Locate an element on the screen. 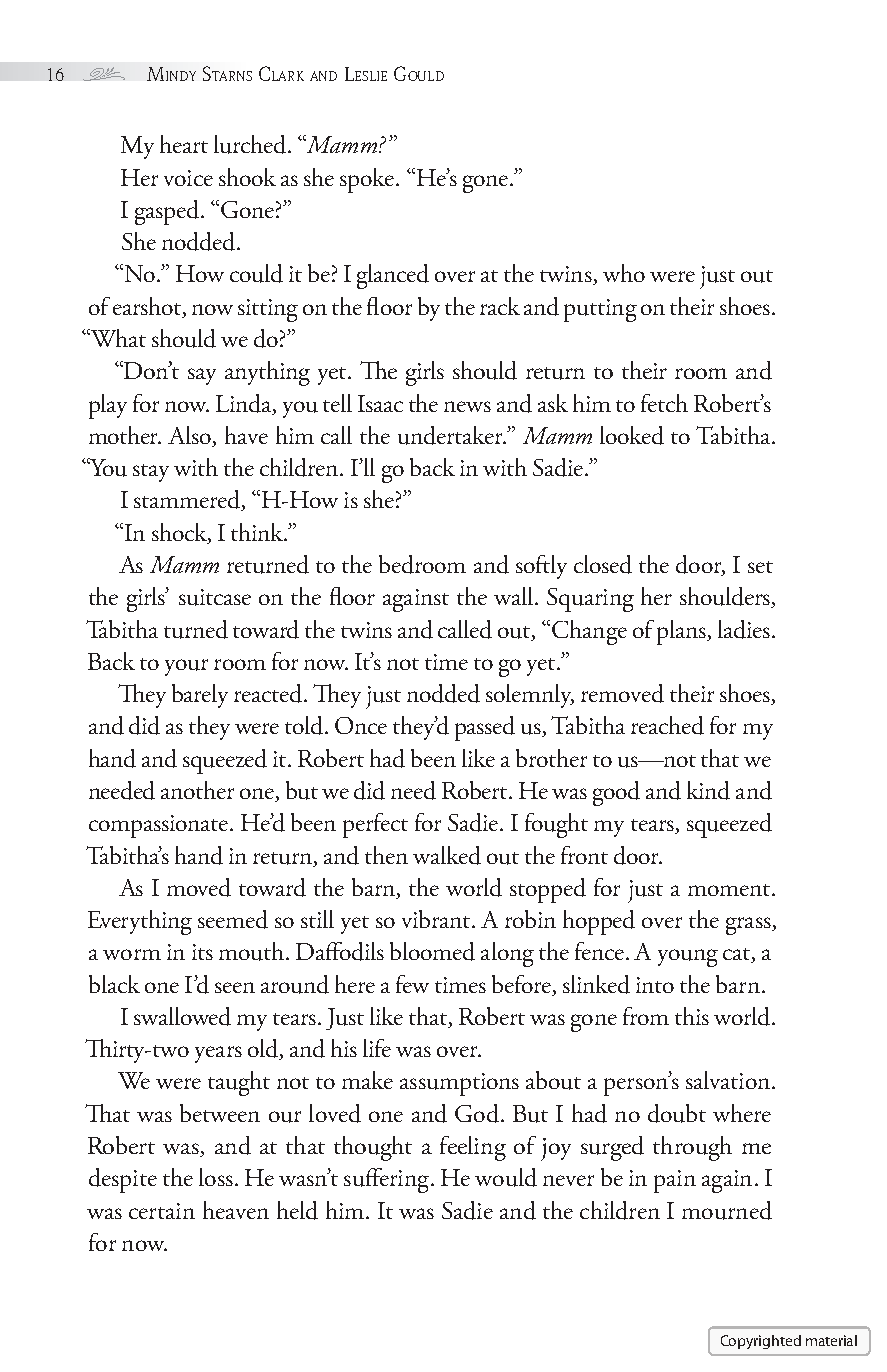 This screenshot has height=1372, width=887. shock is located at coordinates (180, 533).
